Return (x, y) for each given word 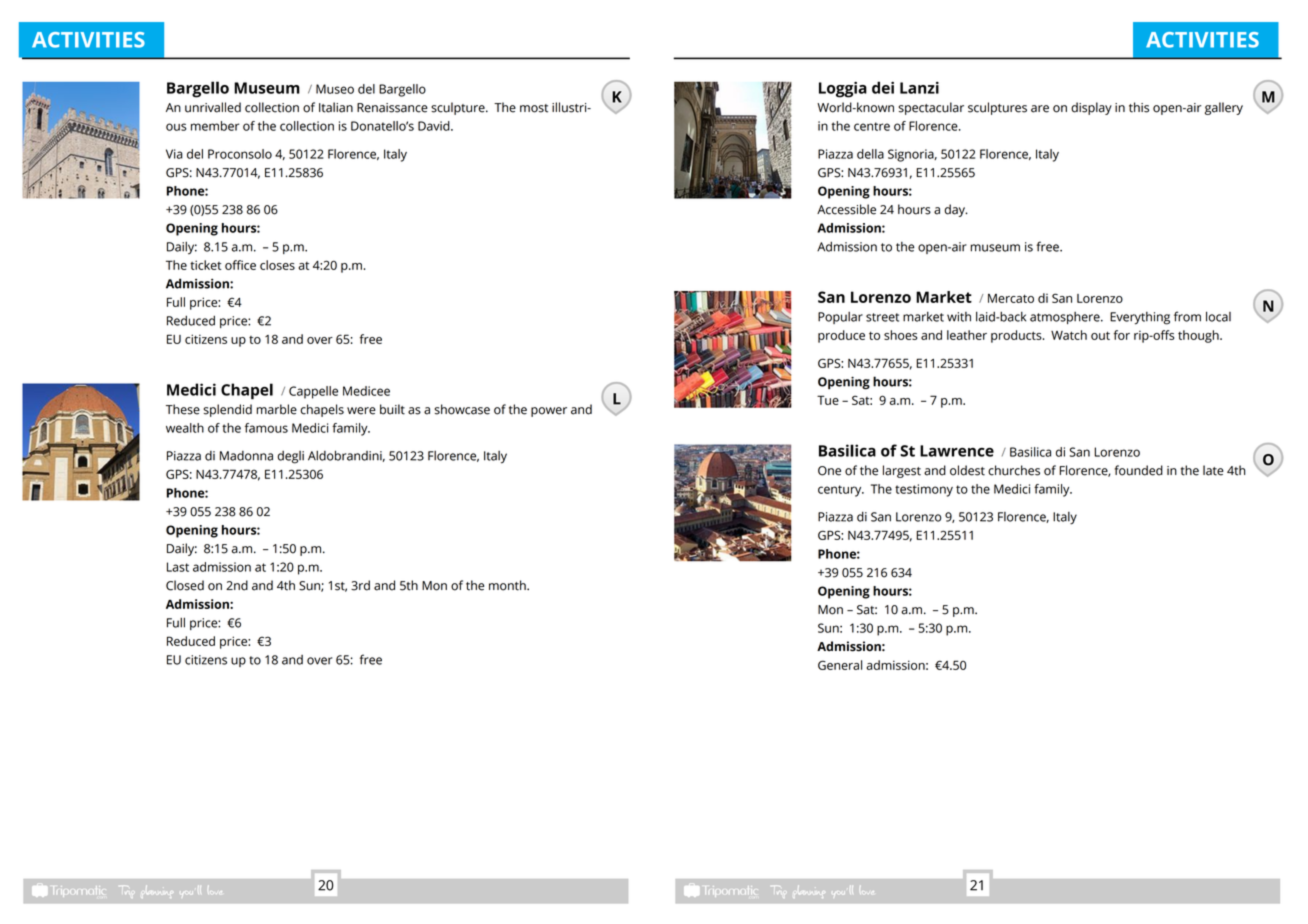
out (1100, 335)
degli (290, 457)
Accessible (846, 209)
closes (277, 265)
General (840, 665)
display (1091, 108)
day (955, 210)
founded (1139, 470)
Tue (828, 400)
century (841, 491)
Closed (185, 585)
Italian (336, 107)
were (361, 411)
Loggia (843, 89)
